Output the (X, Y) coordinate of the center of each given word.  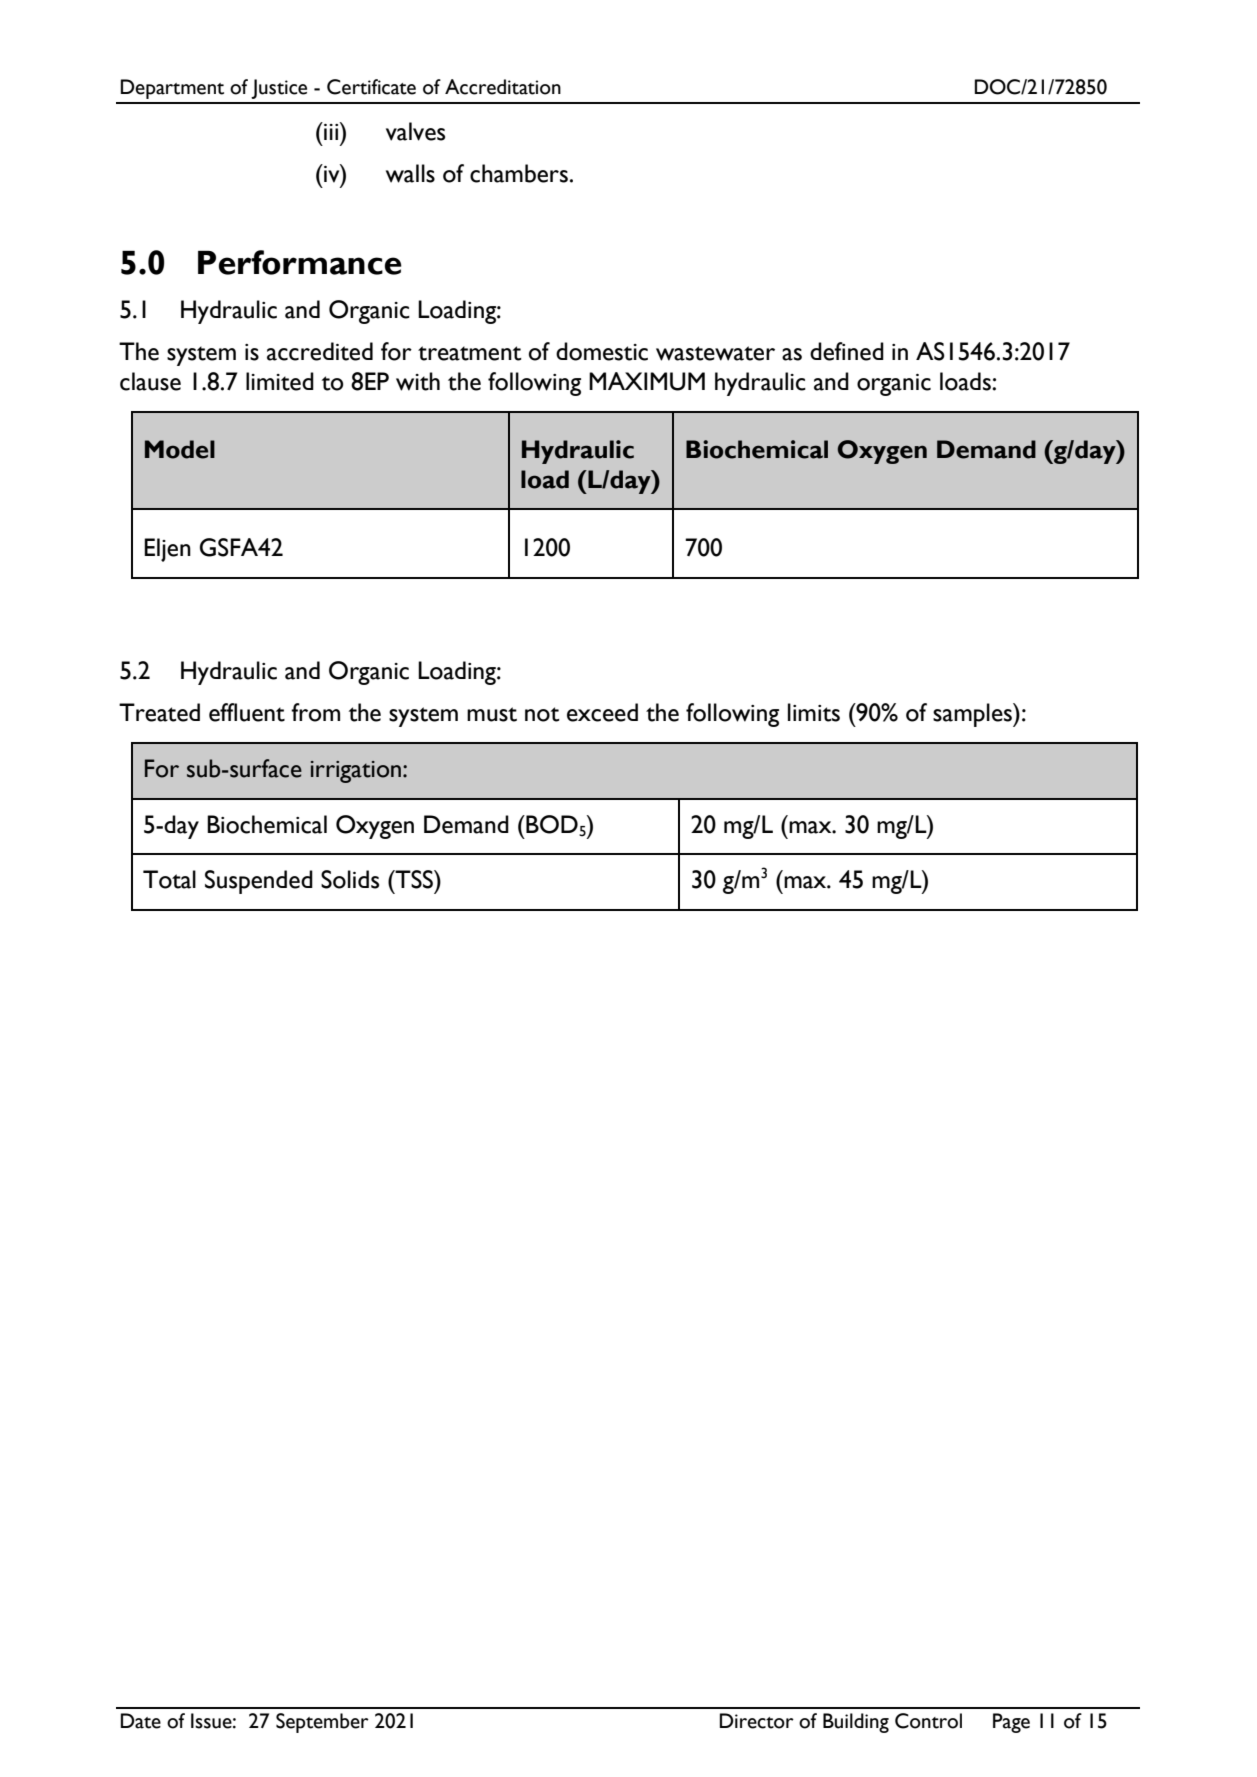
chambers (519, 173)
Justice (279, 89)
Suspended (259, 882)
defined (847, 351)
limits (814, 712)
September (322, 1723)
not (542, 714)
